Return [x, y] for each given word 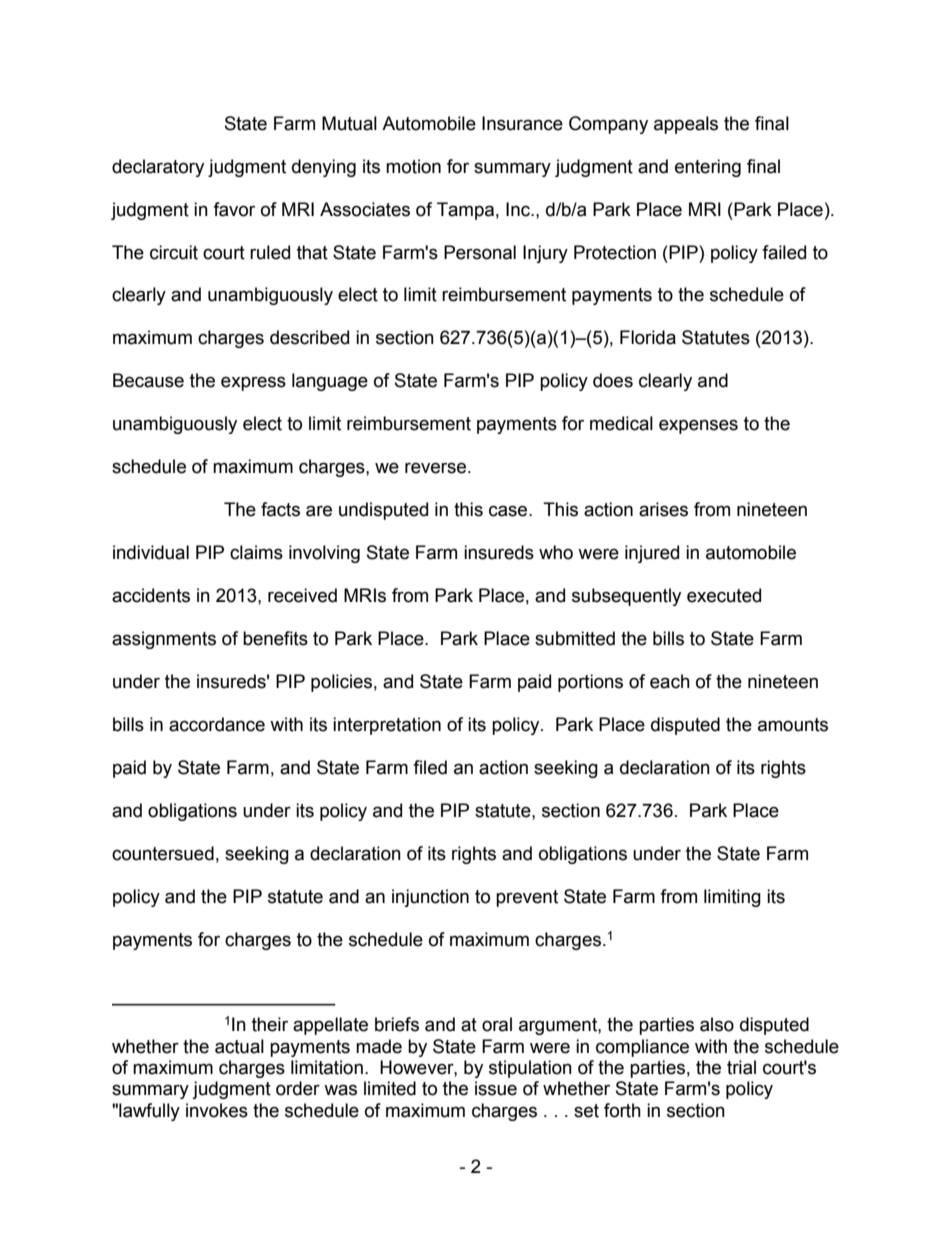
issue [496, 1088]
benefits [275, 638]
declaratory [158, 168]
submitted [575, 638]
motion [413, 166]
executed [724, 595]
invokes [217, 1110]
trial [741, 1067]
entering [708, 168]
